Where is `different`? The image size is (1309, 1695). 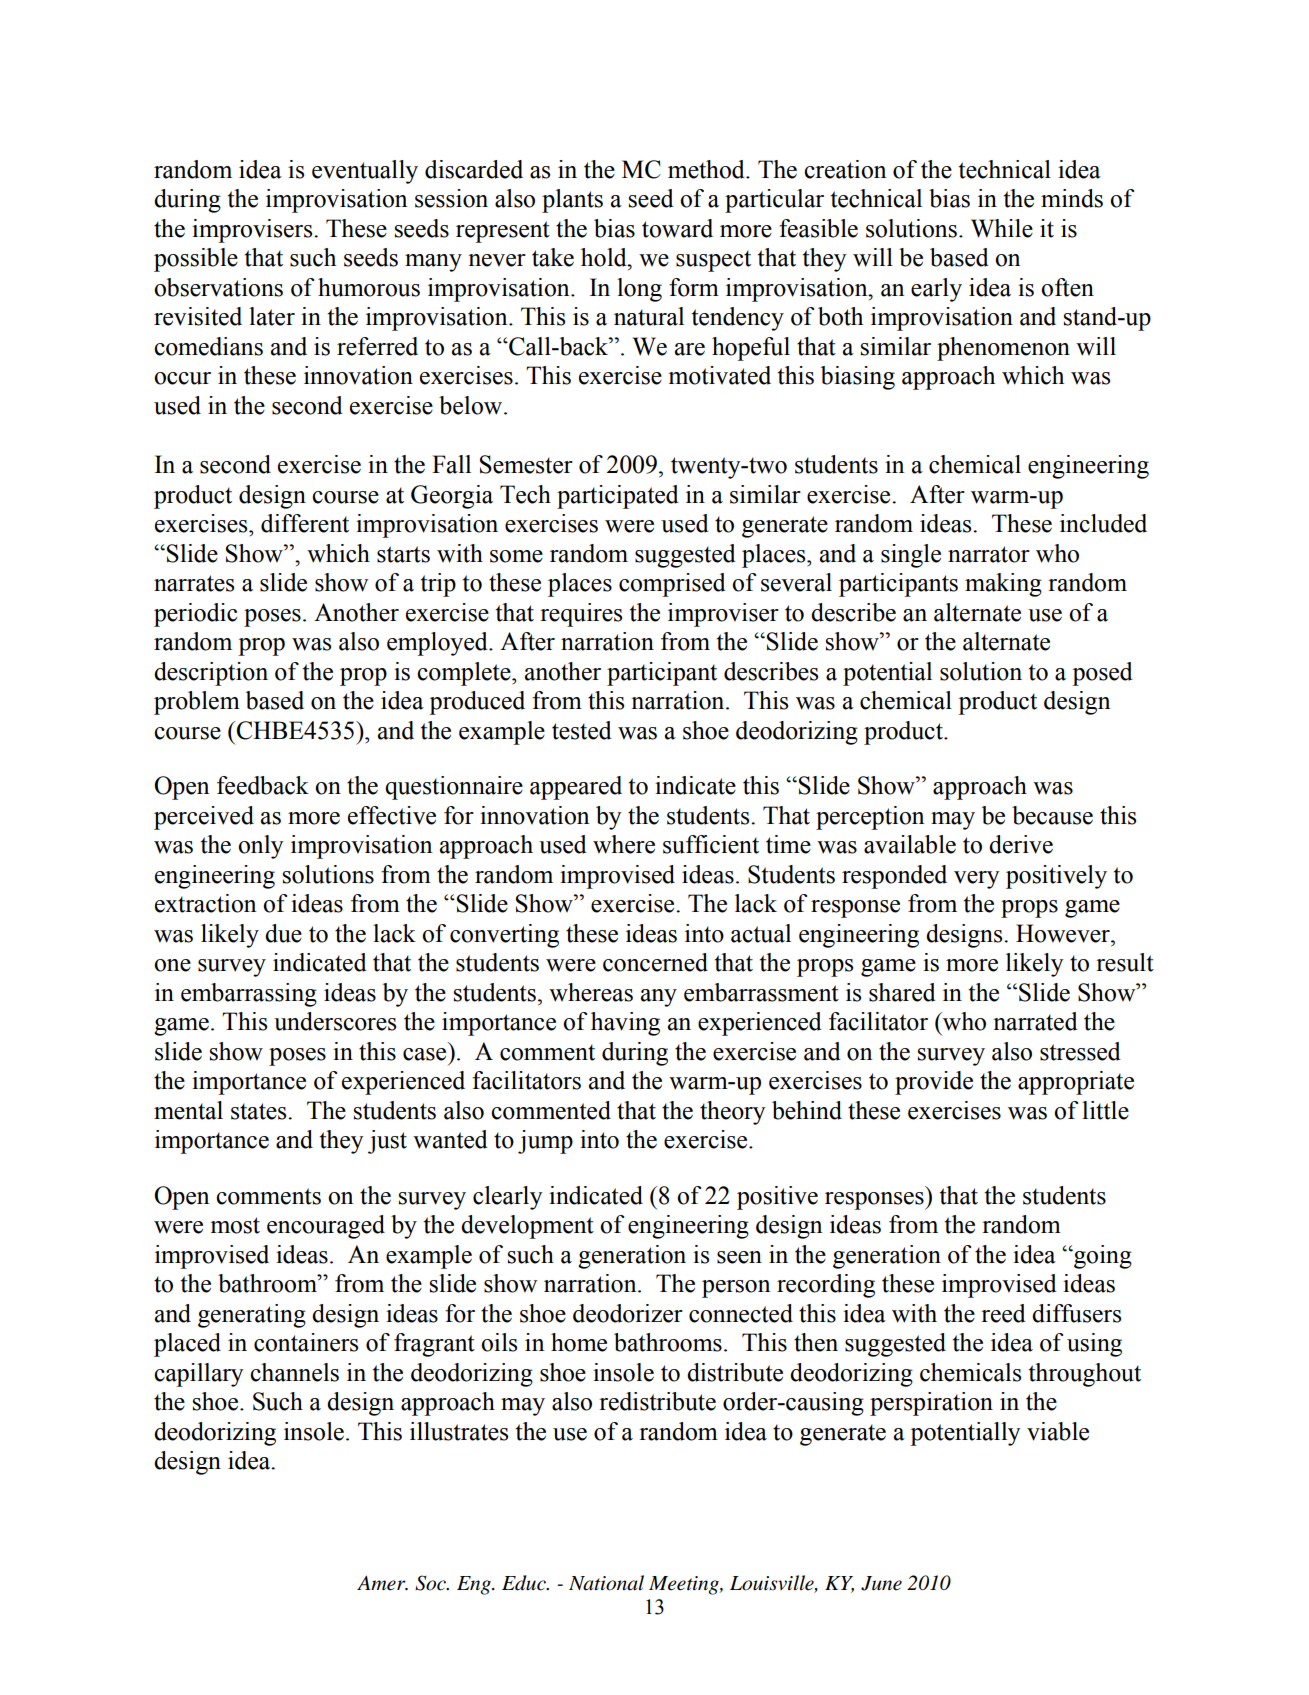 different is located at coordinates (305, 523).
